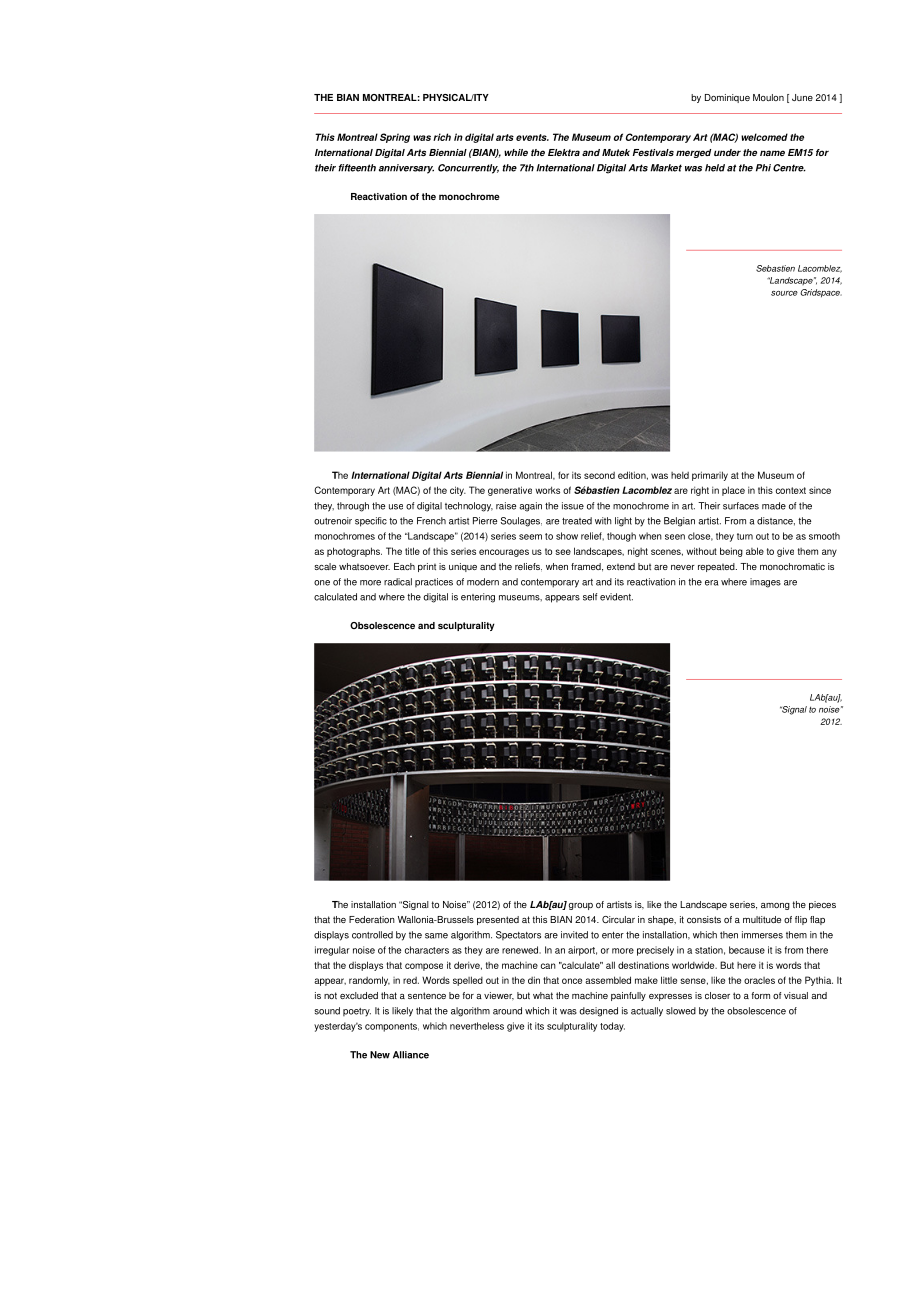 This image has height=1308, width=924. I want to click on Elektra, so click(564, 152).
